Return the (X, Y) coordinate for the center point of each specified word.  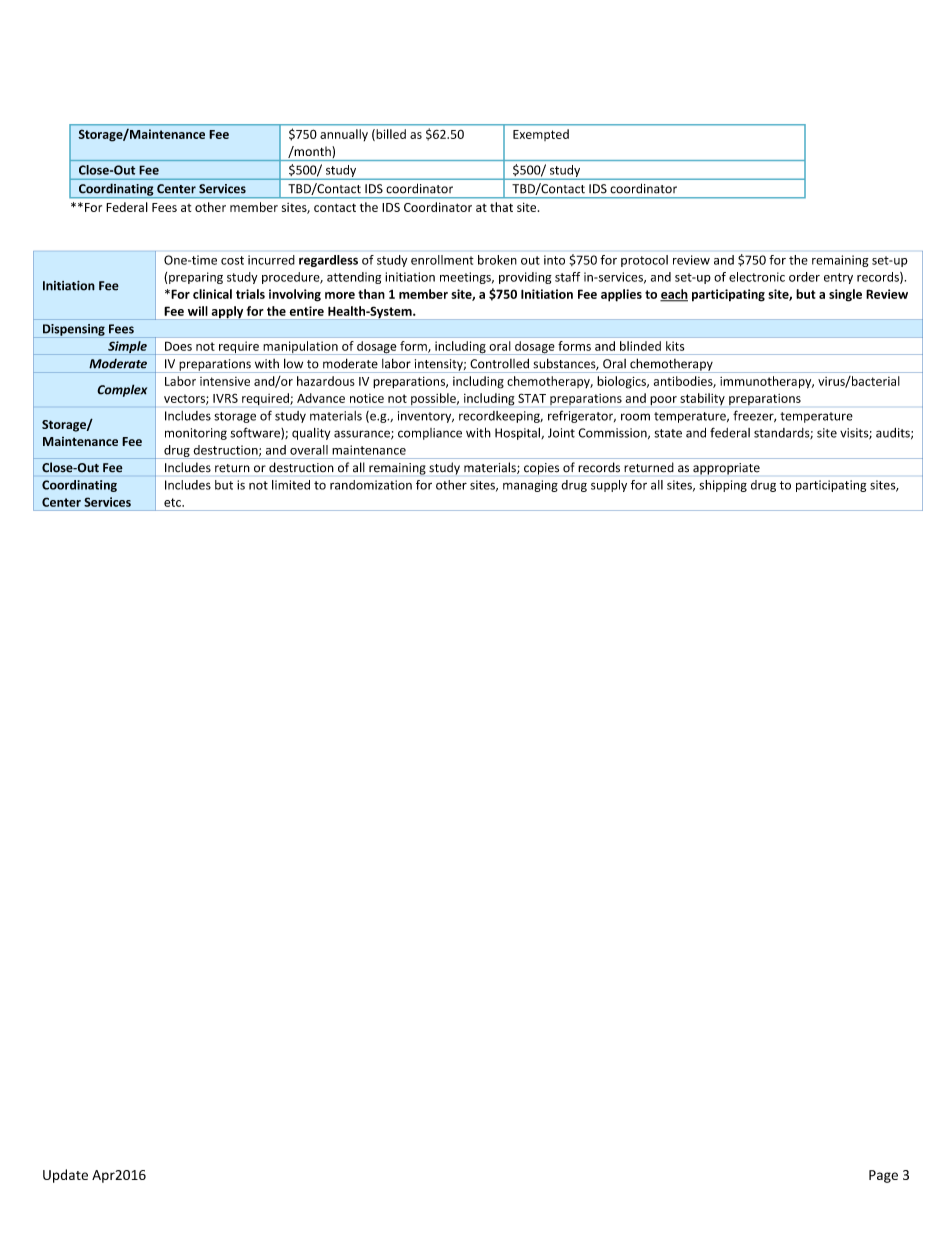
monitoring (196, 434)
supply (609, 486)
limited (291, 485)
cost (232, 260)
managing (530, 486)
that (501, 207)
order (804, 277)
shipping (723, 486)
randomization (371, 485)
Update (65, 1176)
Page (883, 1176)
